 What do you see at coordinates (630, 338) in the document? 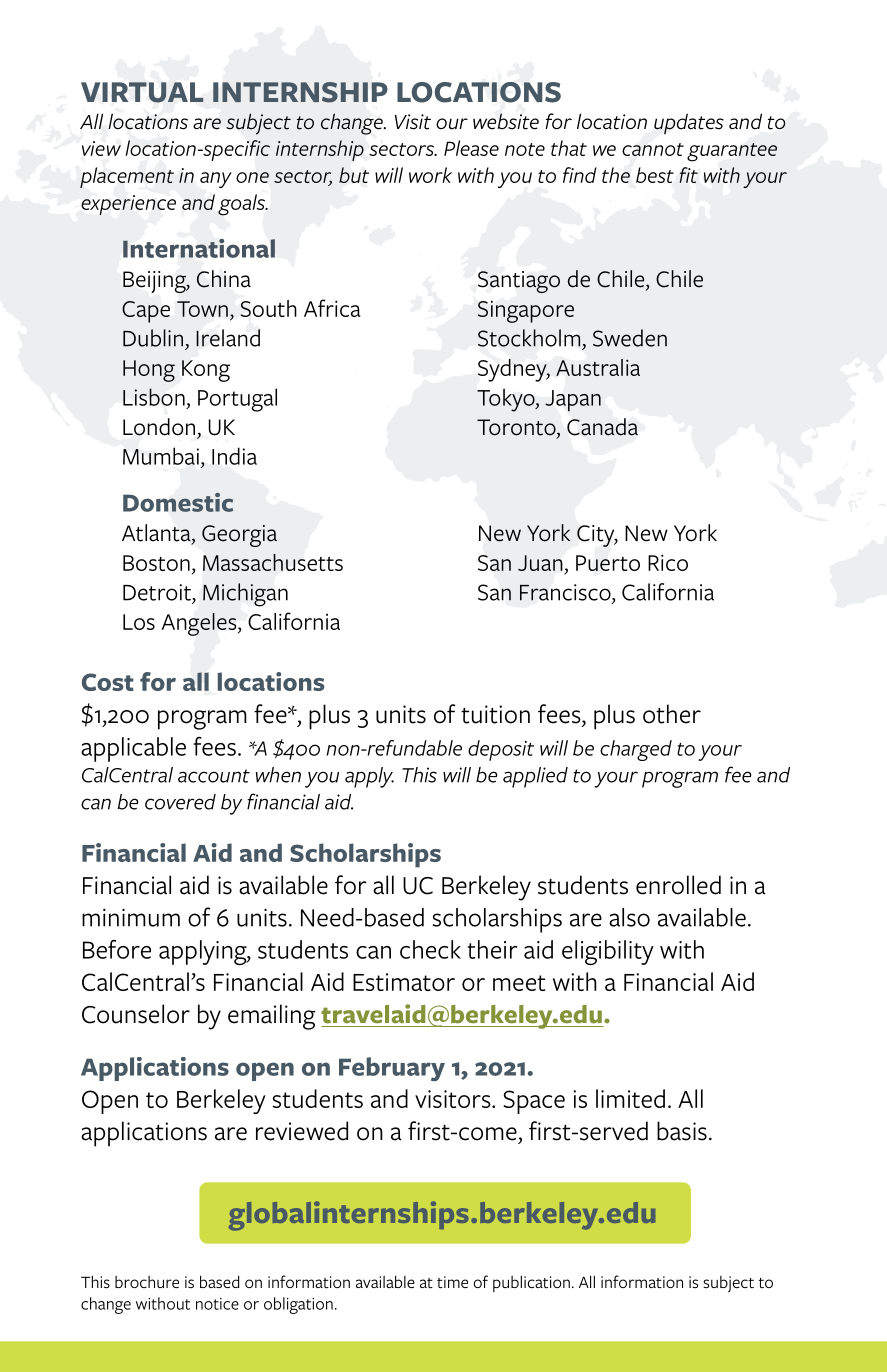
I see `Sweden` at bounding box center [630, 338].
